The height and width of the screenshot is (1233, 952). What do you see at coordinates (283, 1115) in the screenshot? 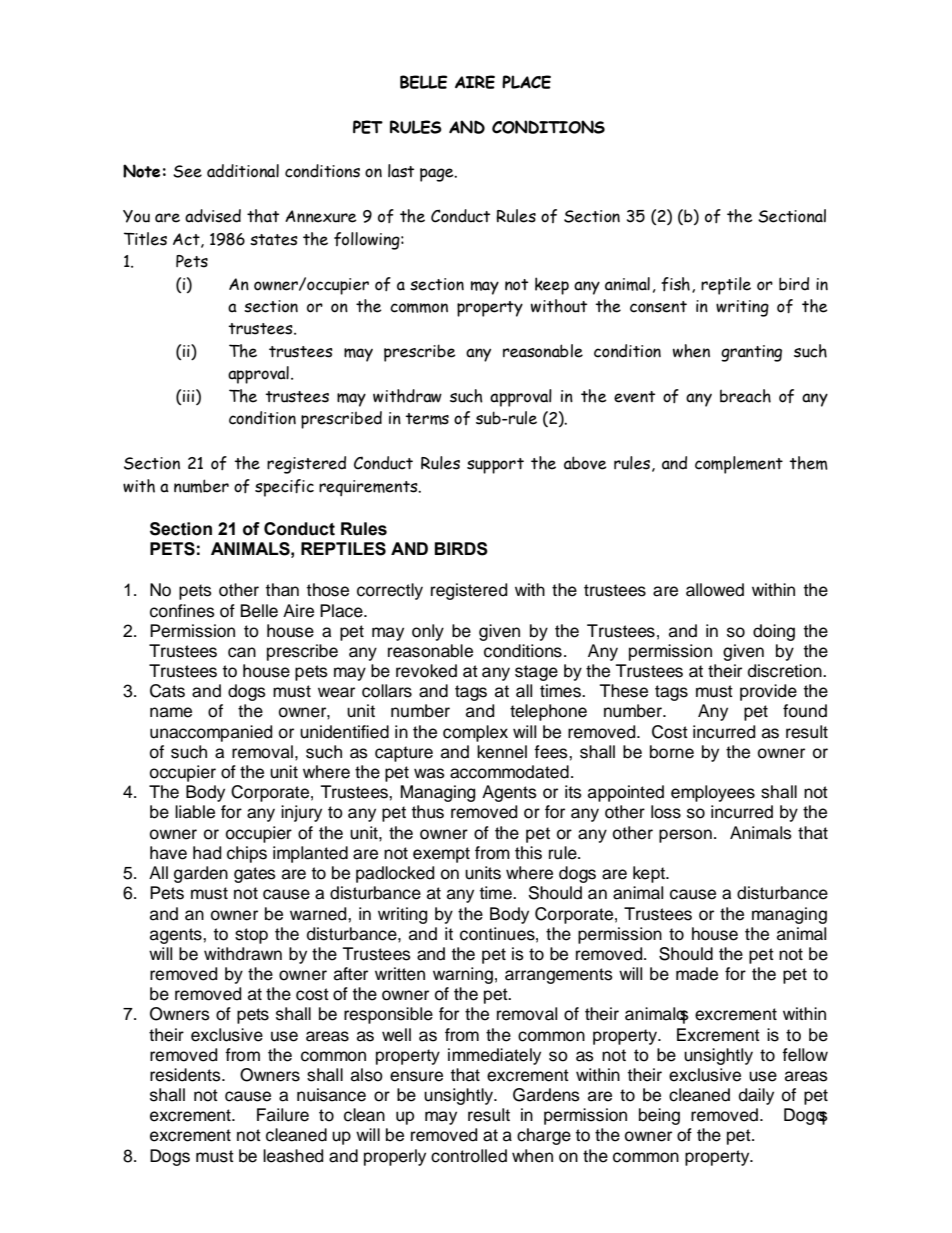
I see `Failure` at bounding box center [283, 1115].
